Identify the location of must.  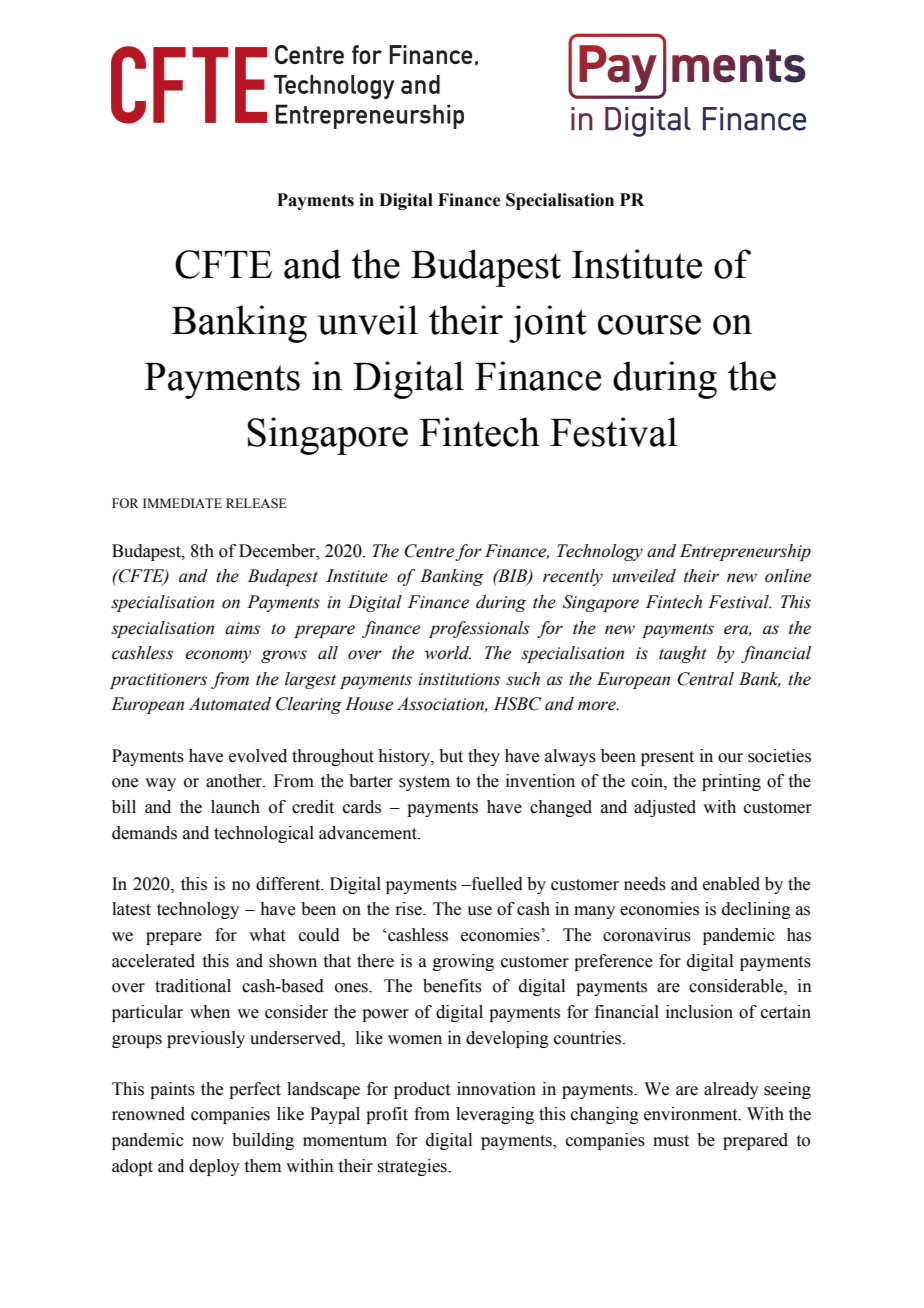
(671, 1141).
